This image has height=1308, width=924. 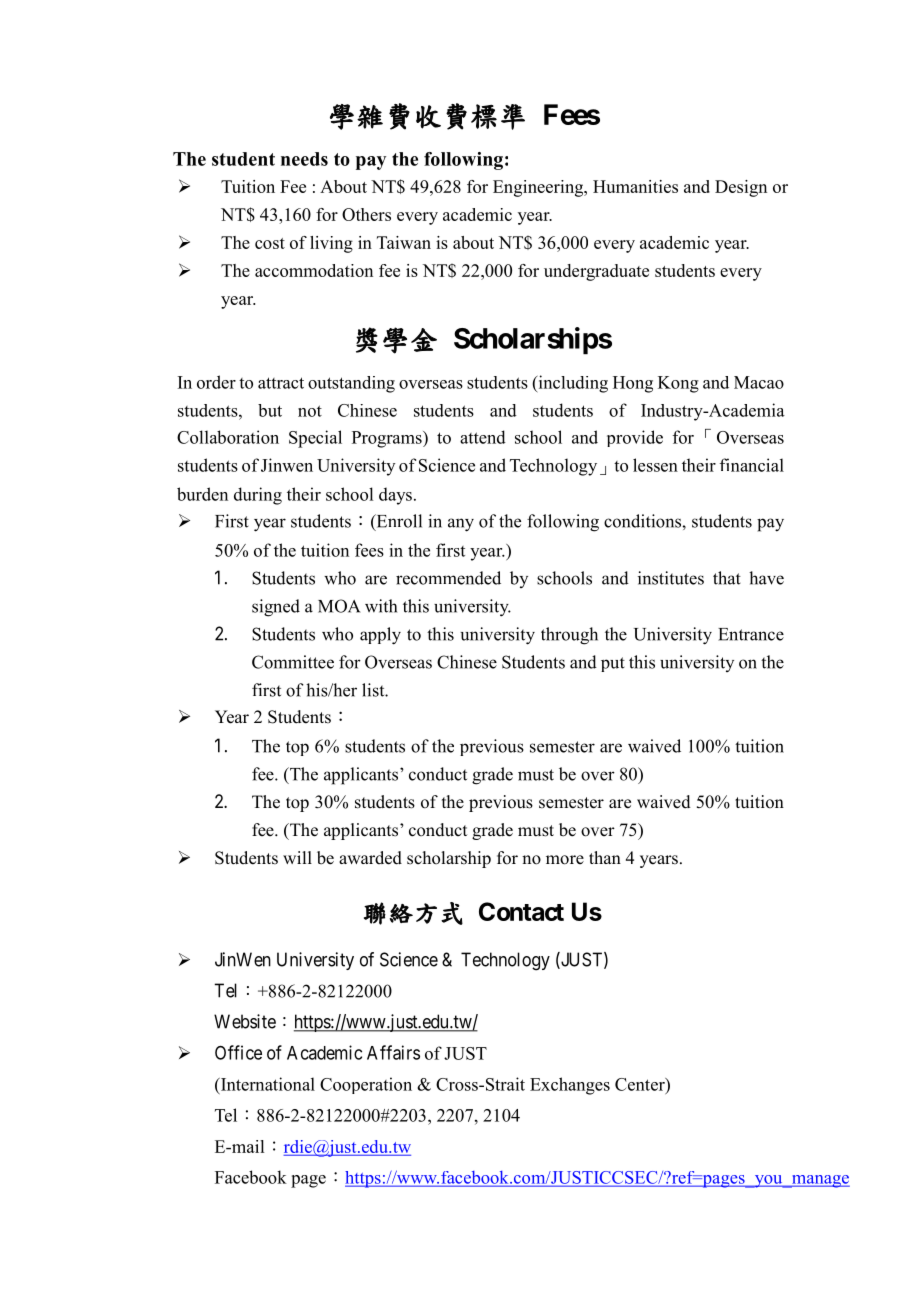 What do you see at coordinates (605, 857) in the image?
I see `than` at bounding box center [605, 857].
